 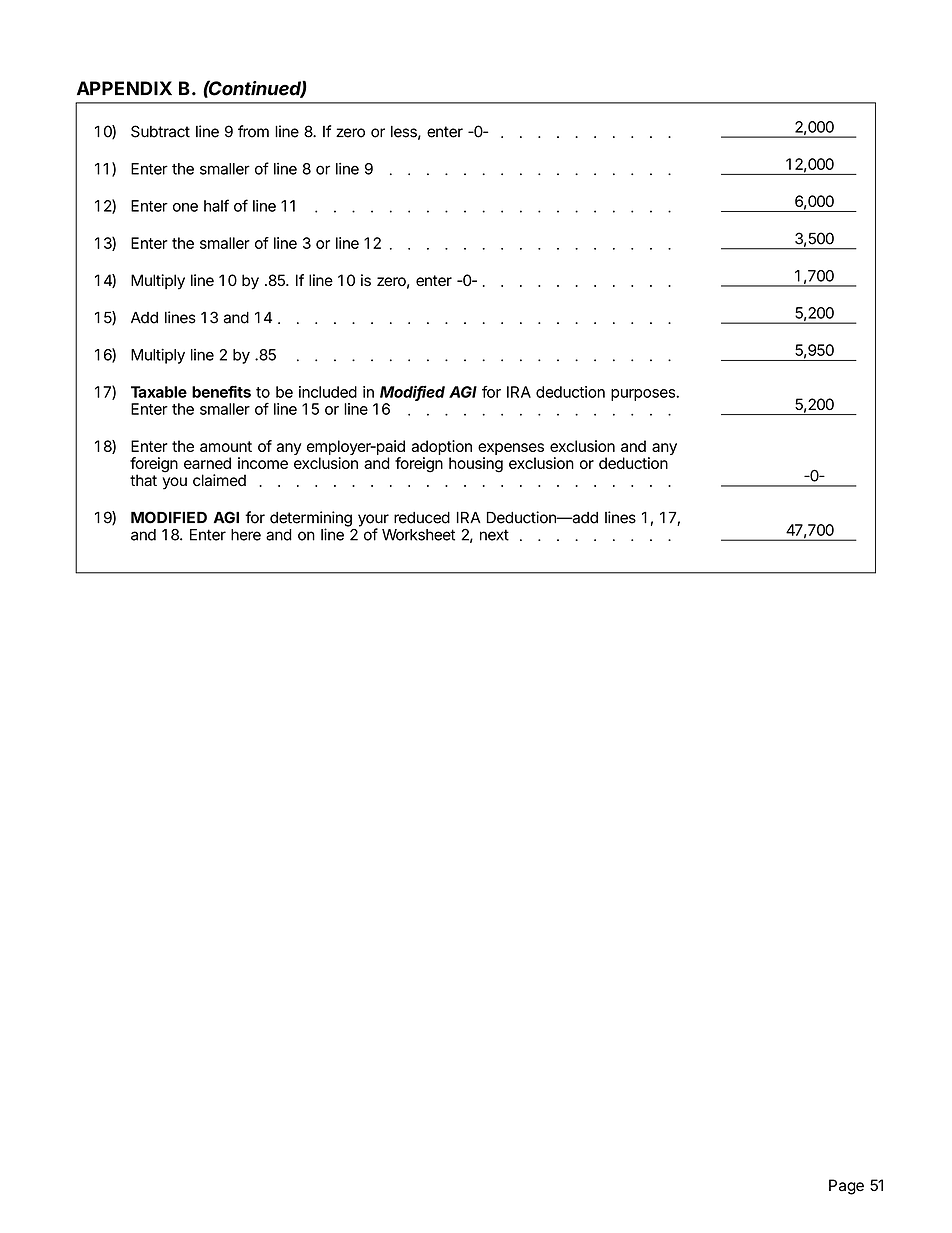 What do you see at coordinates (311, 520) in the image?
I see `determining` at bounding box center [311, 520].
